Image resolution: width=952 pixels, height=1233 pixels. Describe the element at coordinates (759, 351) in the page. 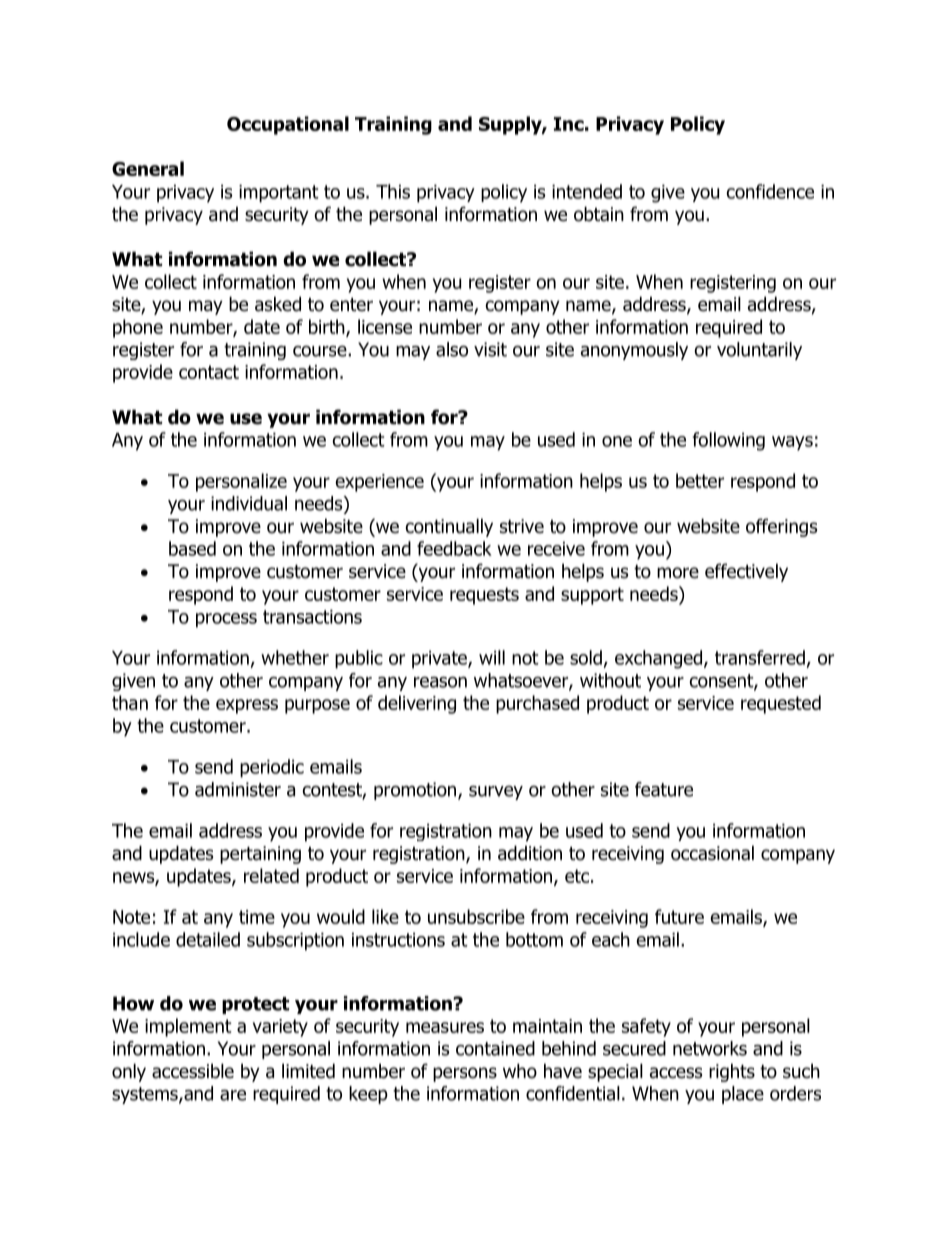

I see `voluntarily` at that location.
